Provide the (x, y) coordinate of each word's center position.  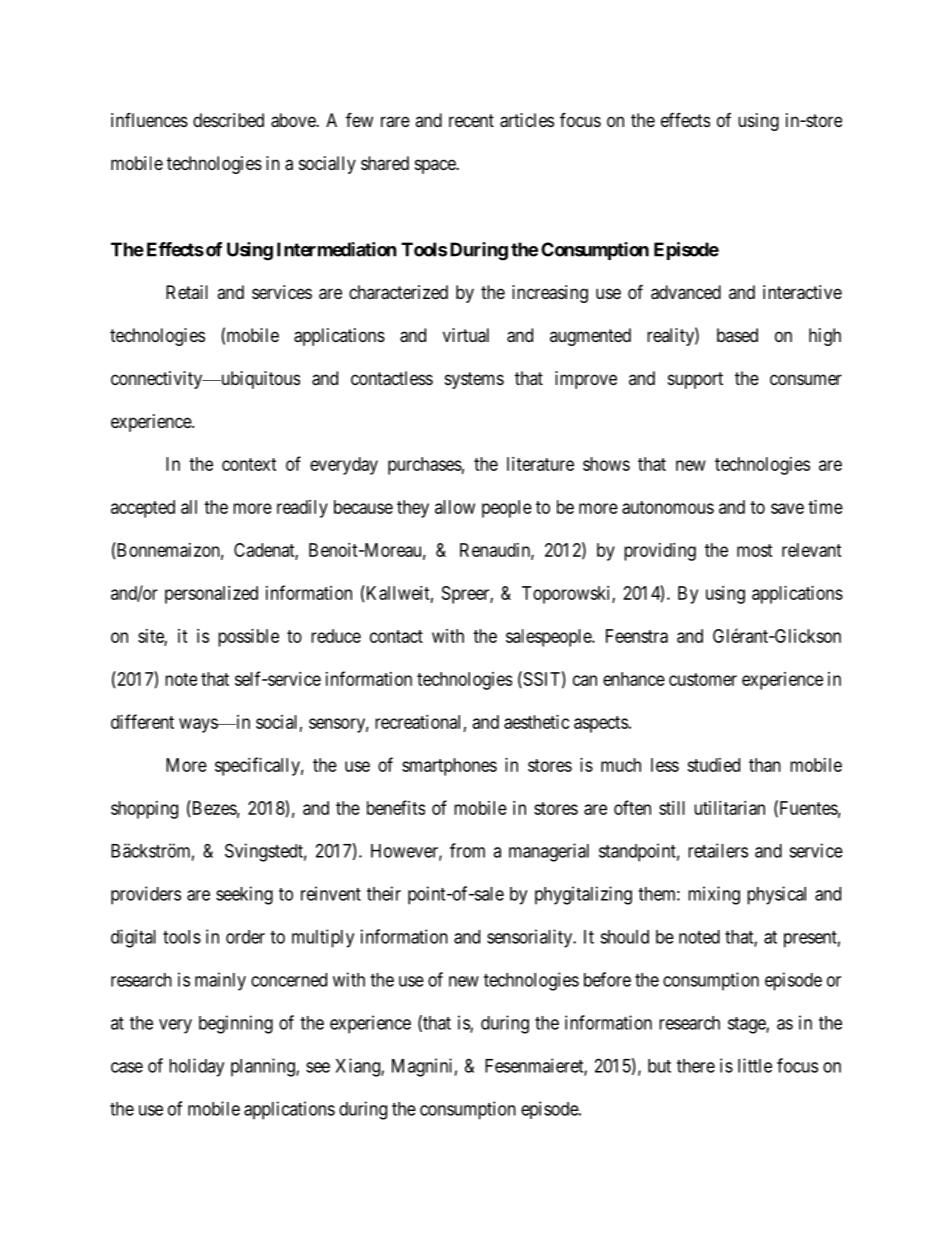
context (249, 464)
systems (474, 380)
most (755, 550)
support (695, 380)
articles (527, 120)
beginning (236, 1024)
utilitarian (729, 808)
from (467, 850)
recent (471, 120)
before (607, 979)
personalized (211, 595)
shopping (144, 810)
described (228, 120)
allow (455, 507)
